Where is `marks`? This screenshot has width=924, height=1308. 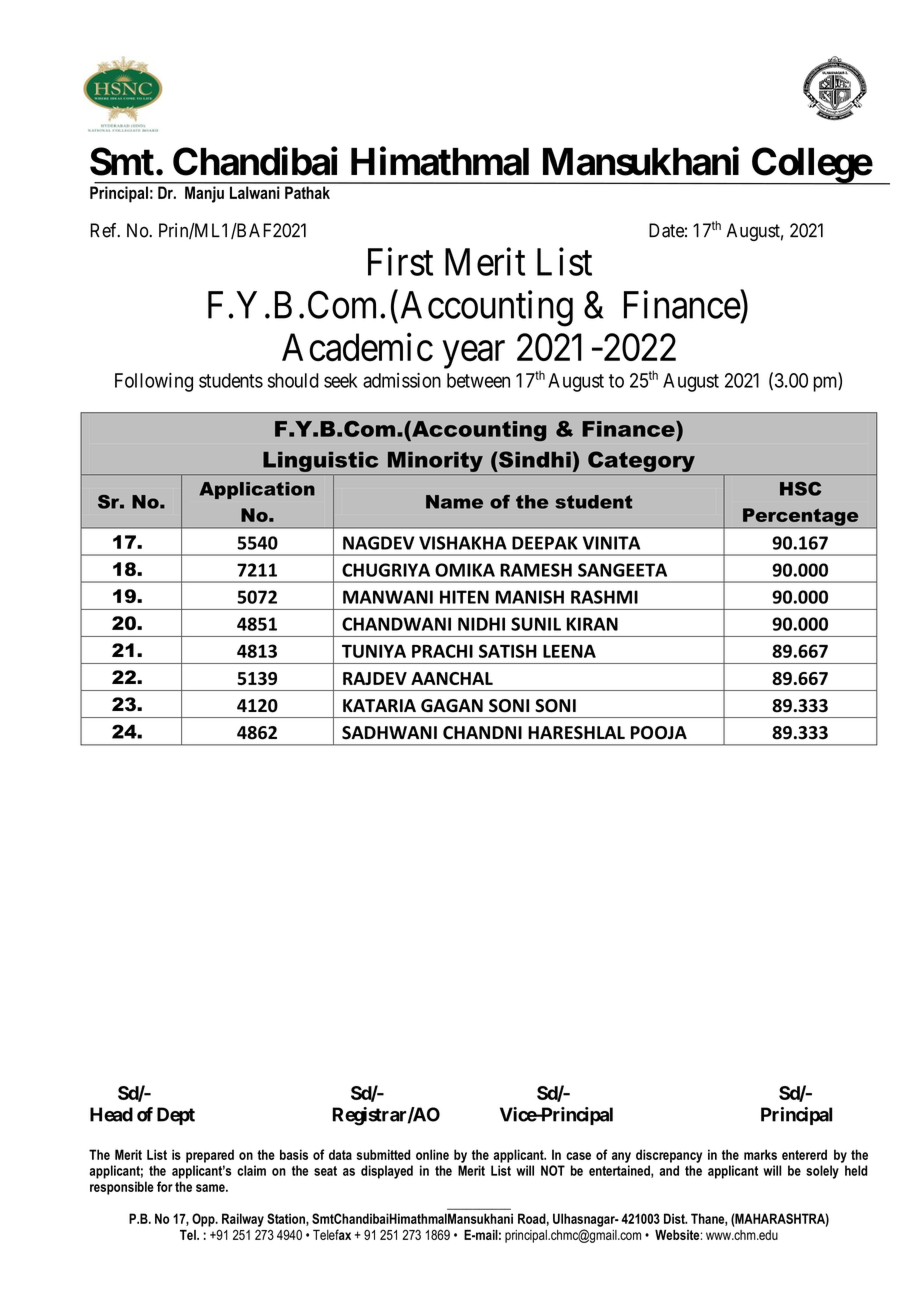 marks is located at coordinates (760, 1154).
